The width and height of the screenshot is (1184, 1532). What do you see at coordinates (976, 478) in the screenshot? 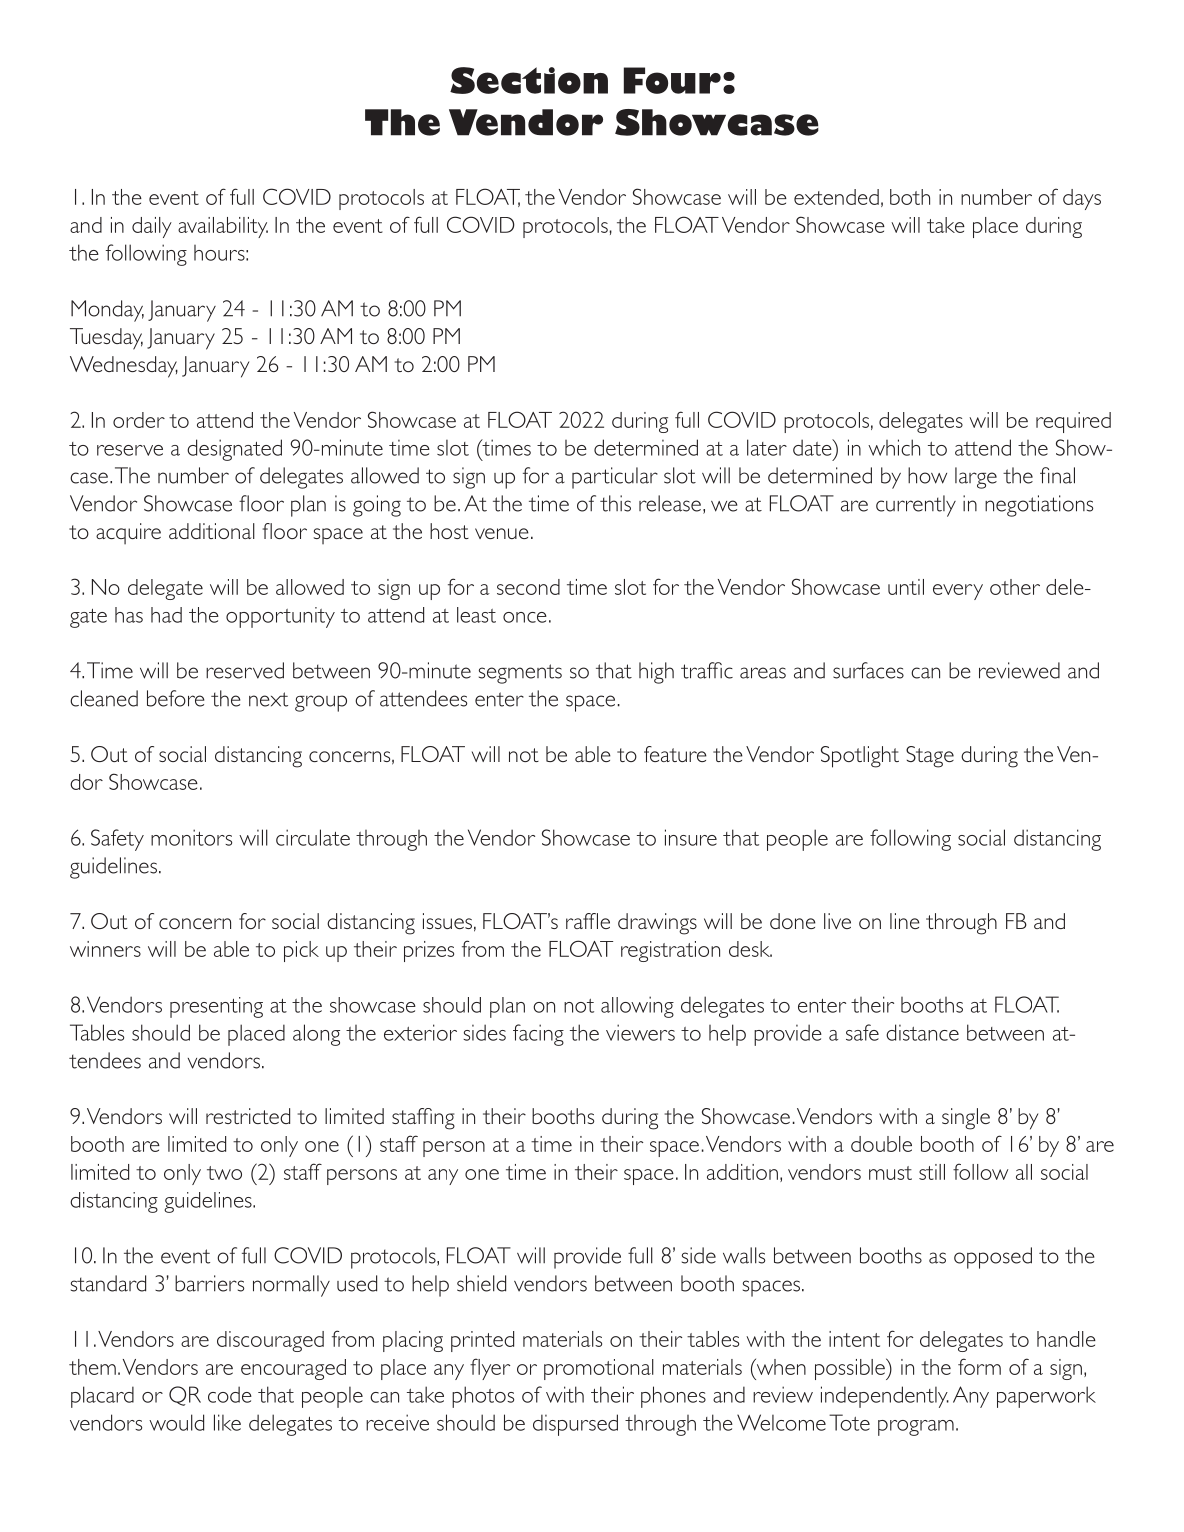
I see `large` at bounding box center [976, 478].
